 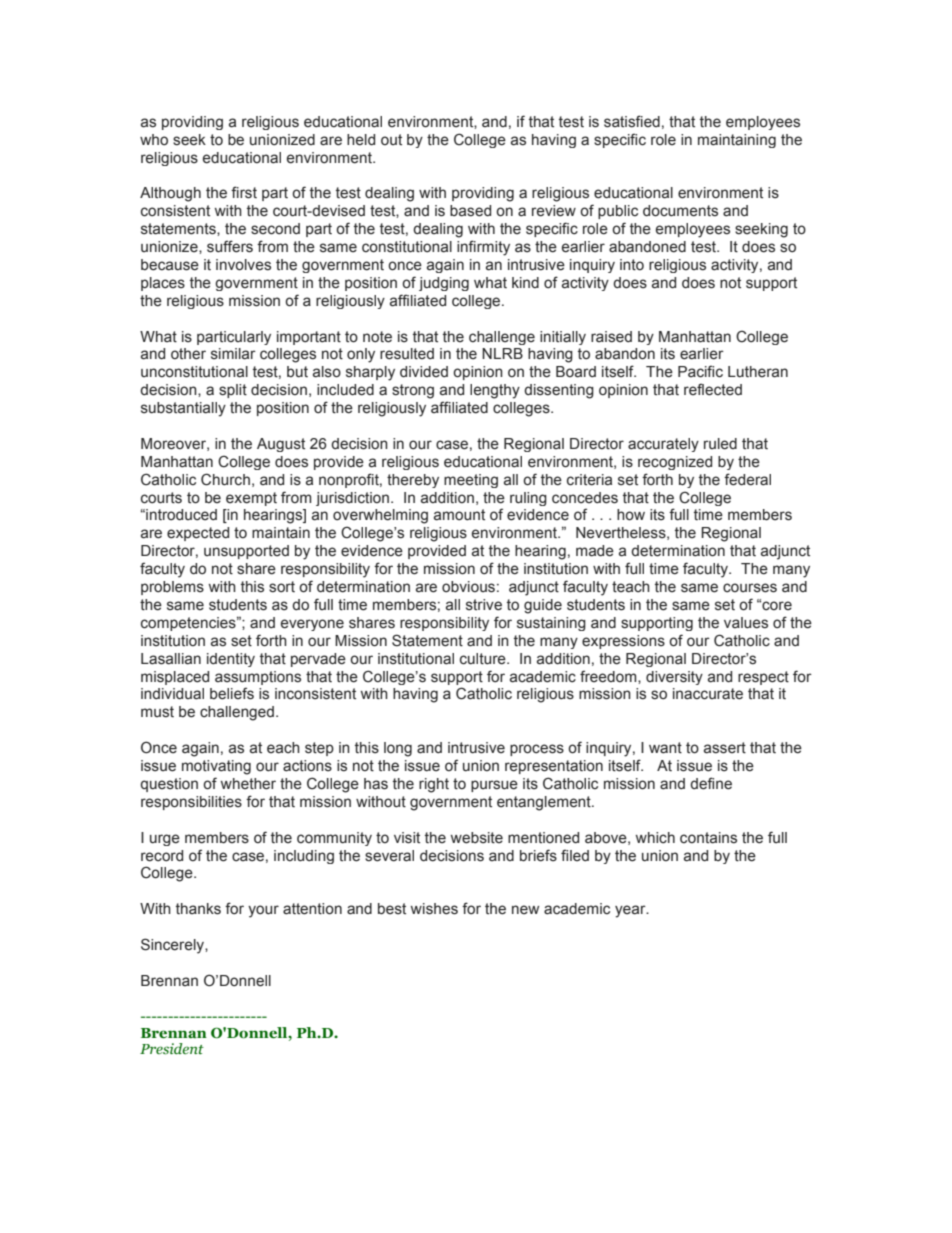 What do you see at coordinates (172, 1049) in the page?
I see `President` at bounding box center [172, 1049].
